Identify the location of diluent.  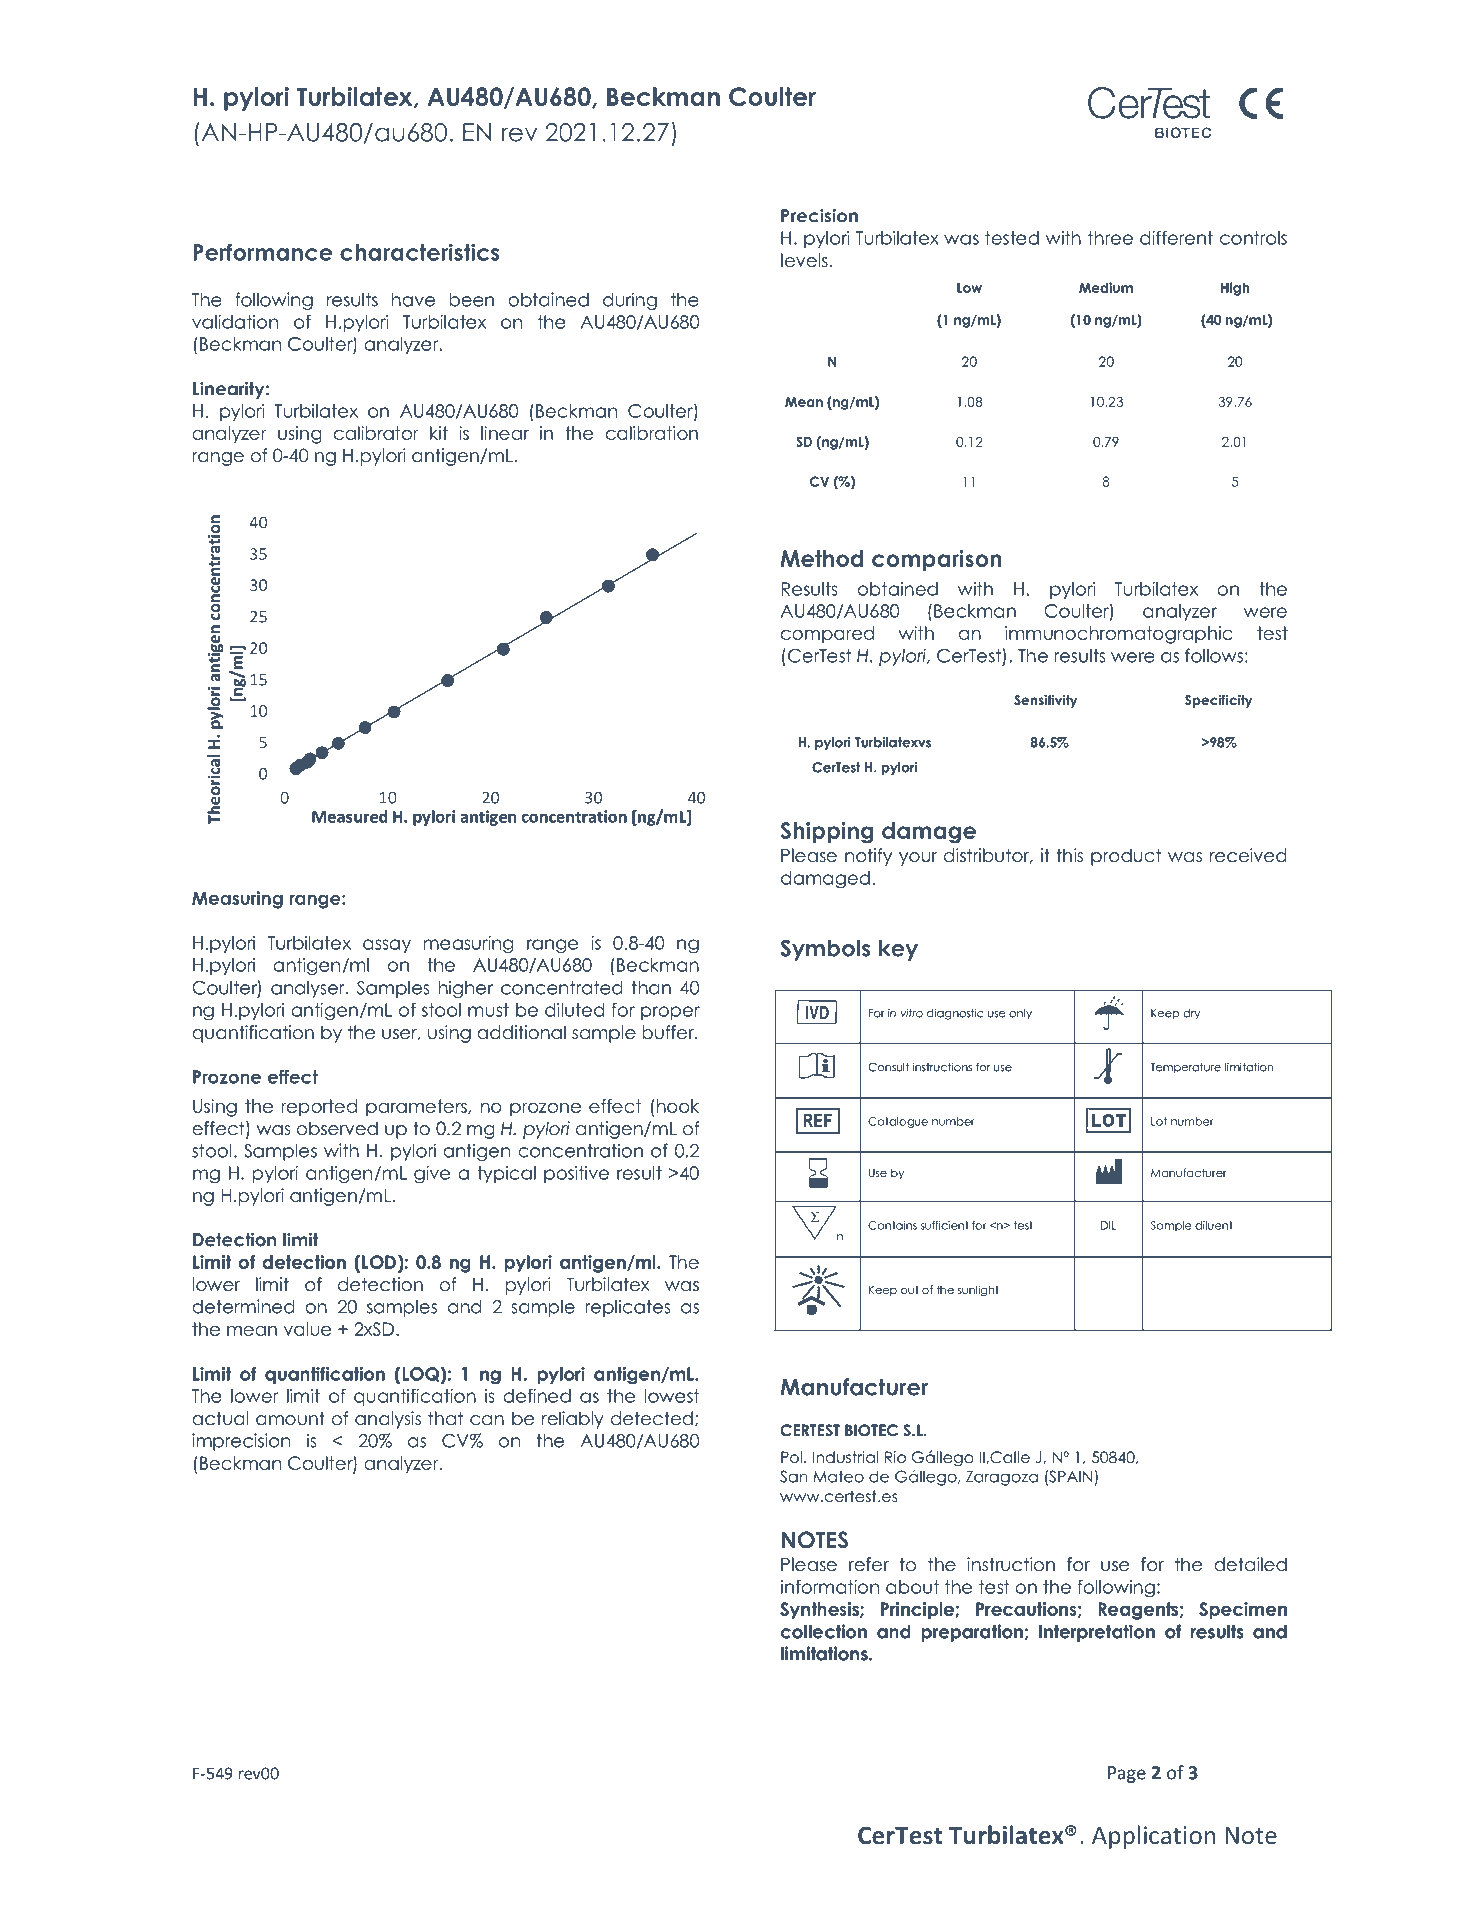
(1214, 1225).
